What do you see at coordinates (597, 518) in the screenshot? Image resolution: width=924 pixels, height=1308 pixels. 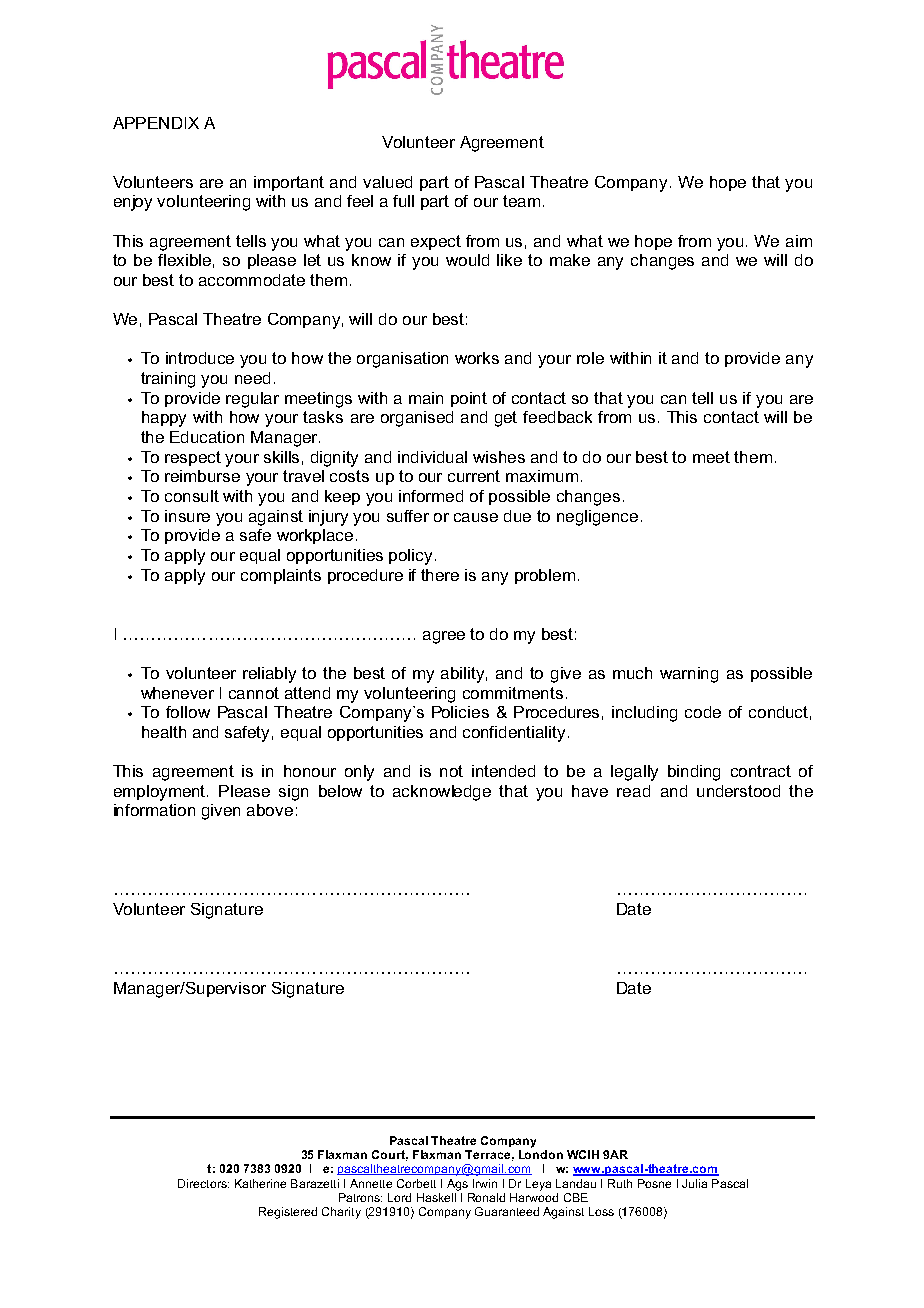 I see `negligence` at bounding box center [597, 518].
